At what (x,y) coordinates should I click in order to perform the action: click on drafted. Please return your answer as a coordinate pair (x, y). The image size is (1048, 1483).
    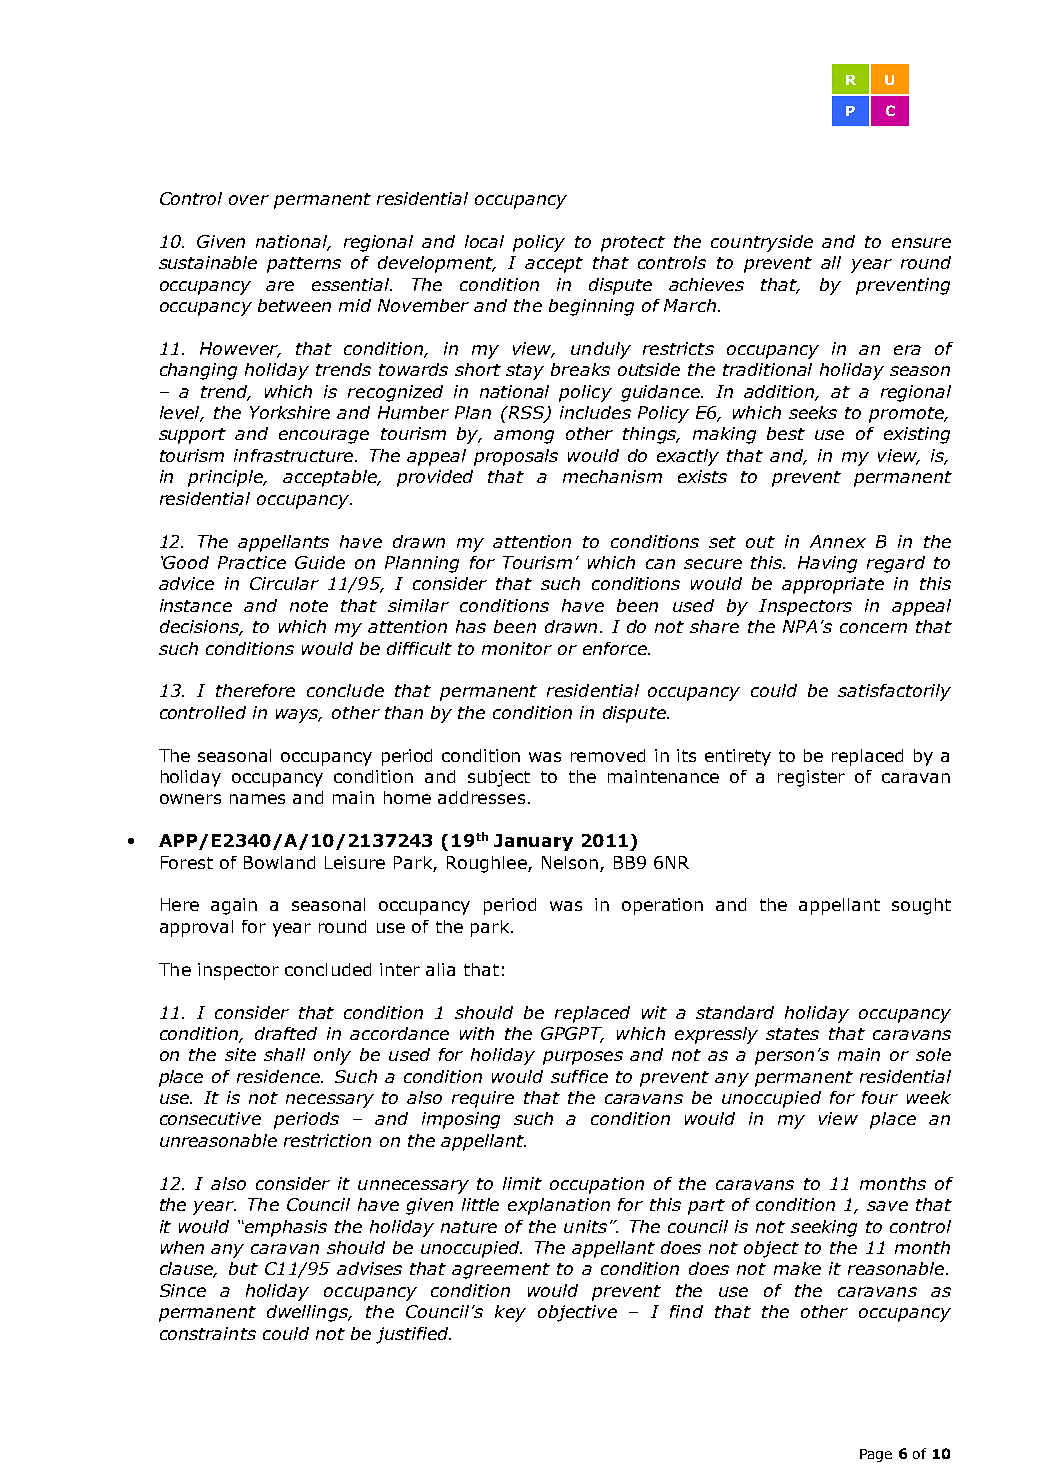
    Looking at the image, I should click on (286, 1033).
